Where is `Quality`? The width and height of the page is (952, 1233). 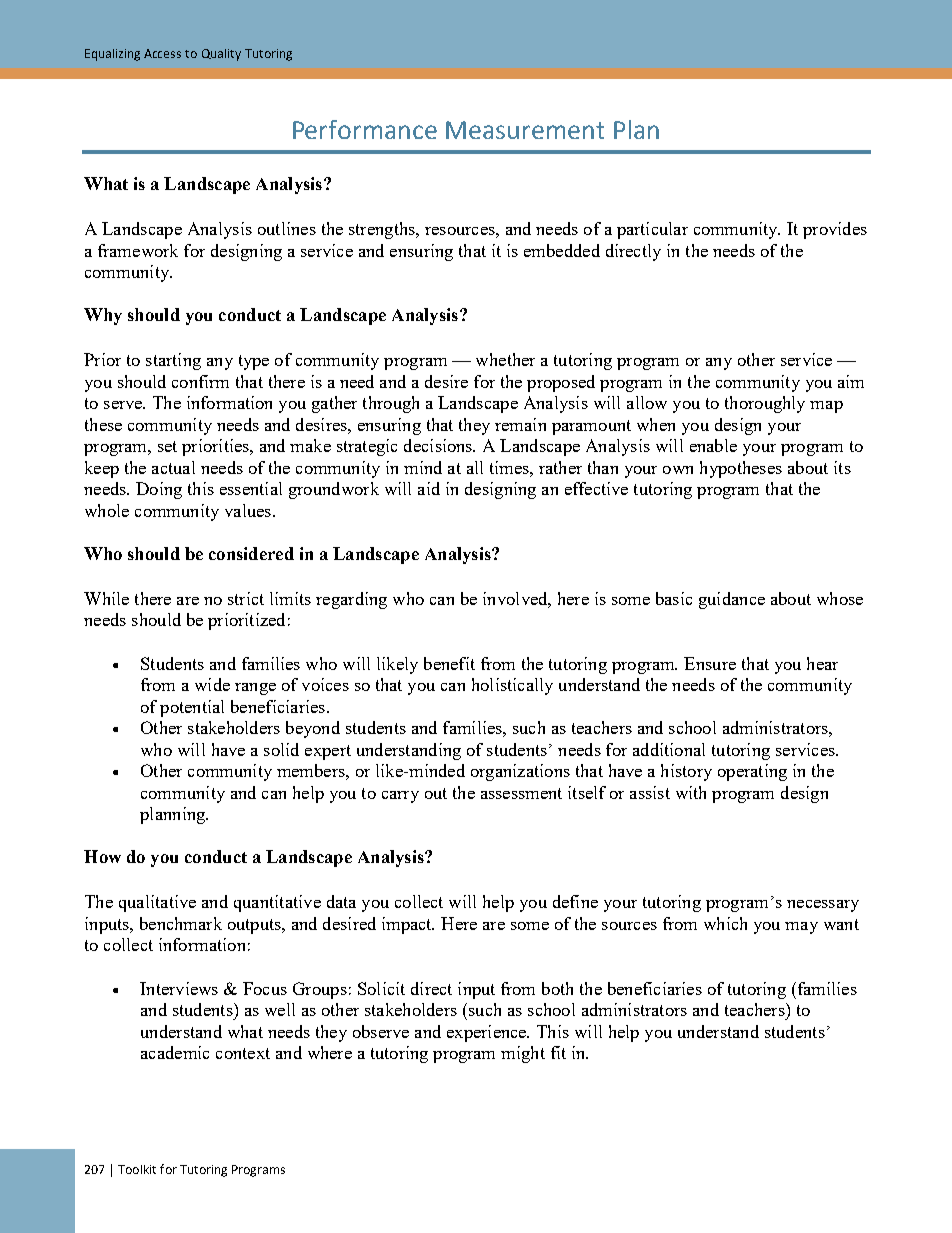
Quality is located at coordinates (221, 55).
